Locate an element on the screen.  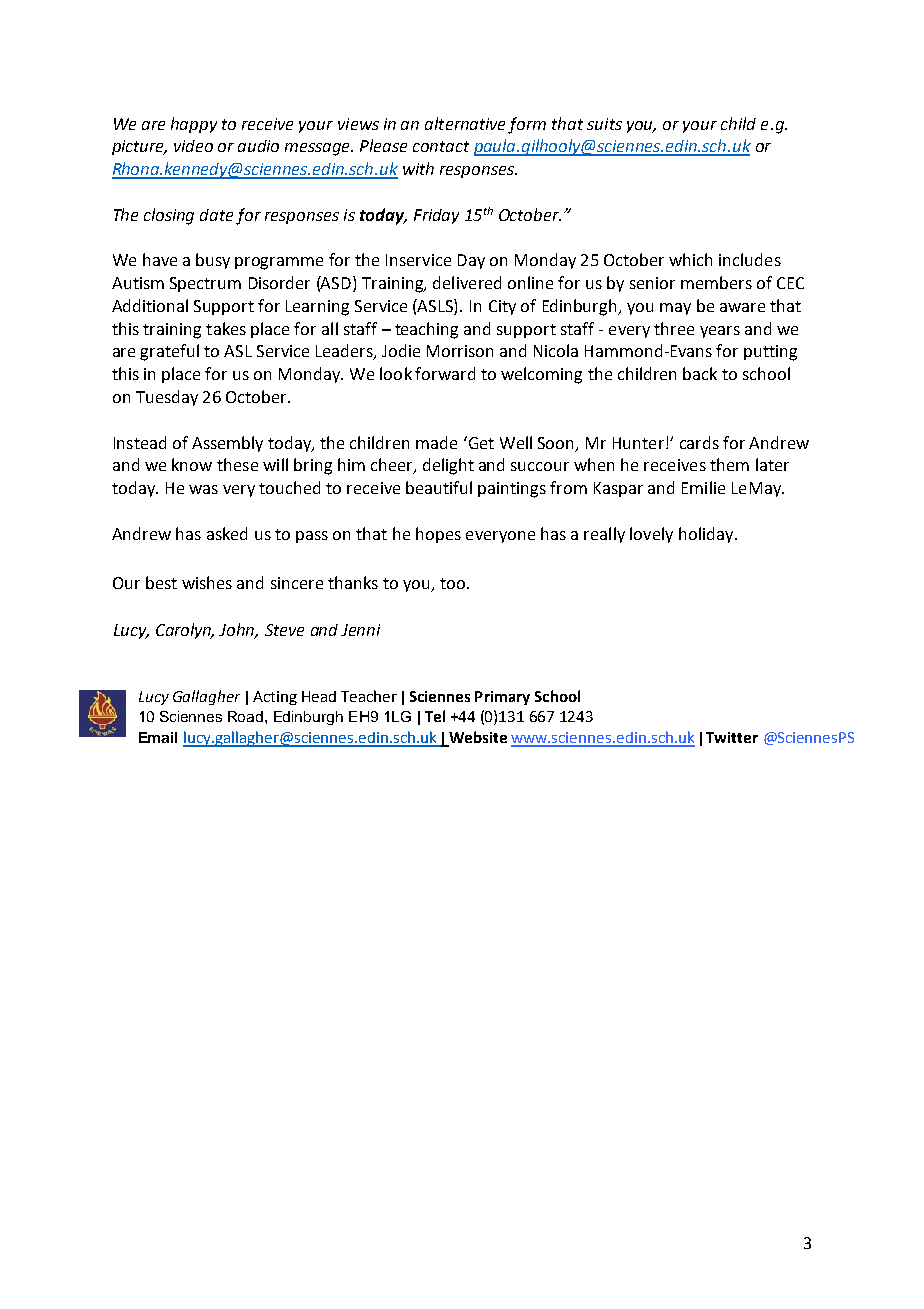
members is located at coordinates (716, 282).
